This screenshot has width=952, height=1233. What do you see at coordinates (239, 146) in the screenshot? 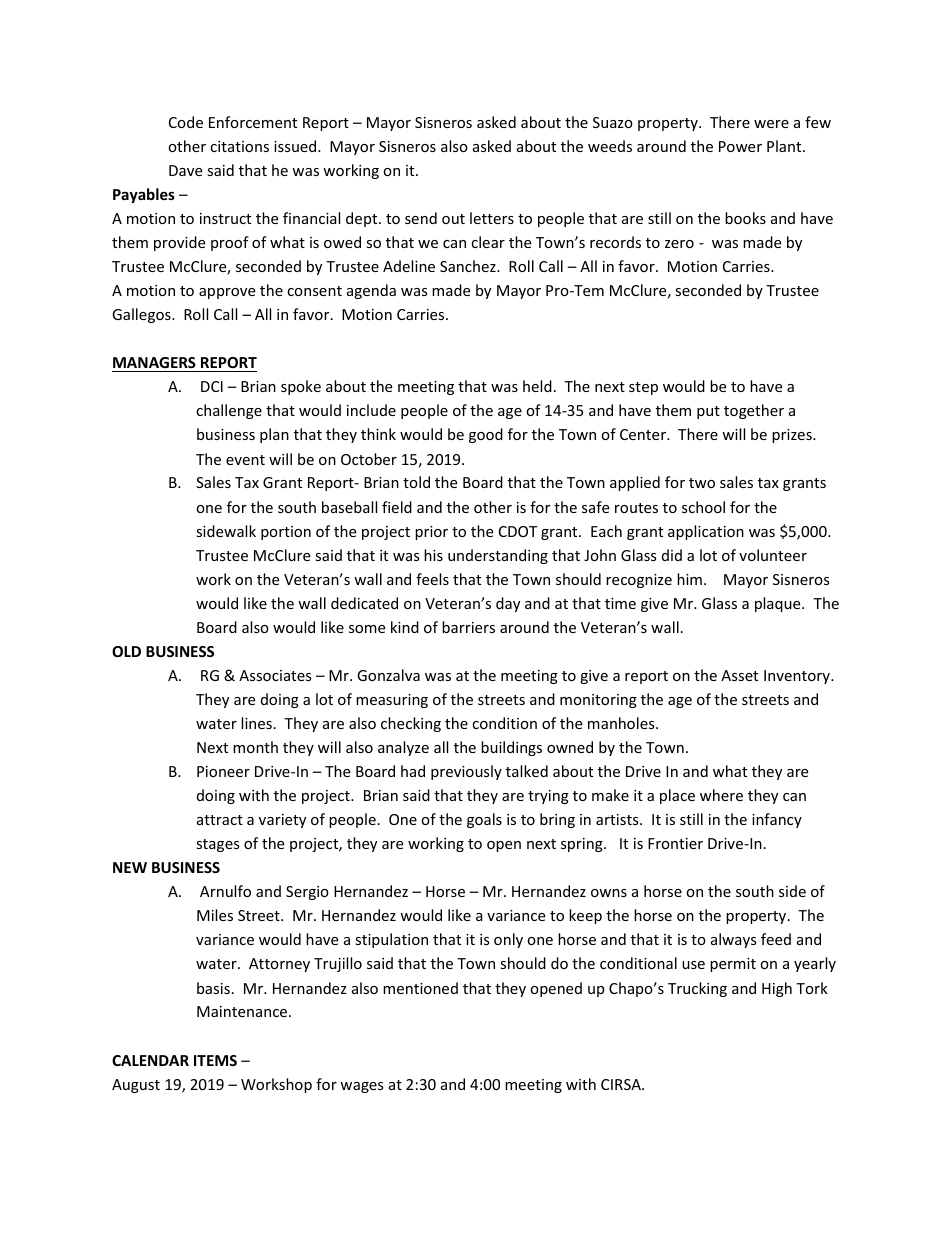
I see `citations` at bounding box center [239, 146].
